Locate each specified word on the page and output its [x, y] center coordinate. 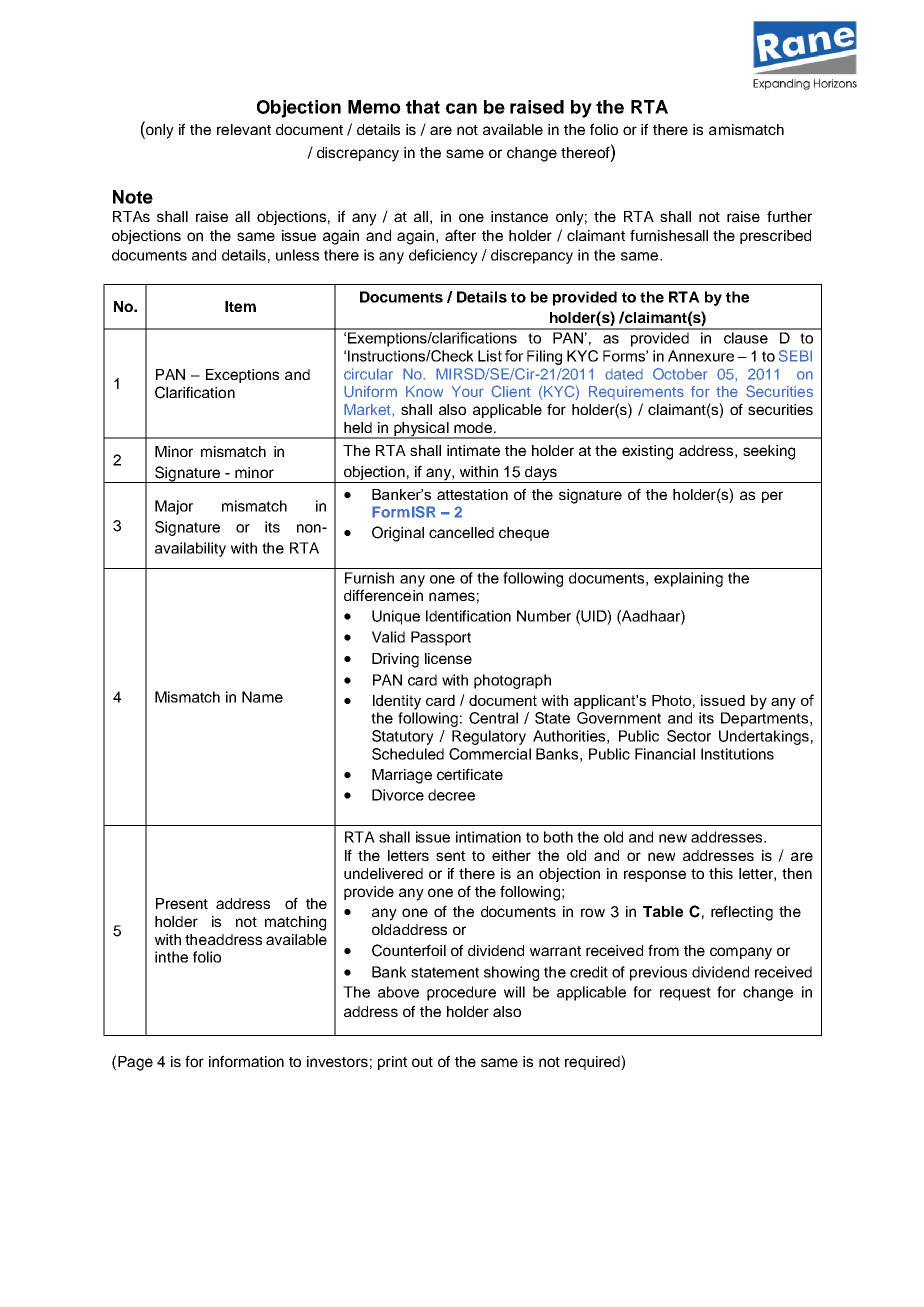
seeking [769, 452]
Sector [689, 736]
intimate [473, 450]
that [423, 107]
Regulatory [489, 737]
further [789, 216]
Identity [397, 702]
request [685, 994]
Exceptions [242, 376]
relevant [244, 129]
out [422, 1062]
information [246, 1061]
